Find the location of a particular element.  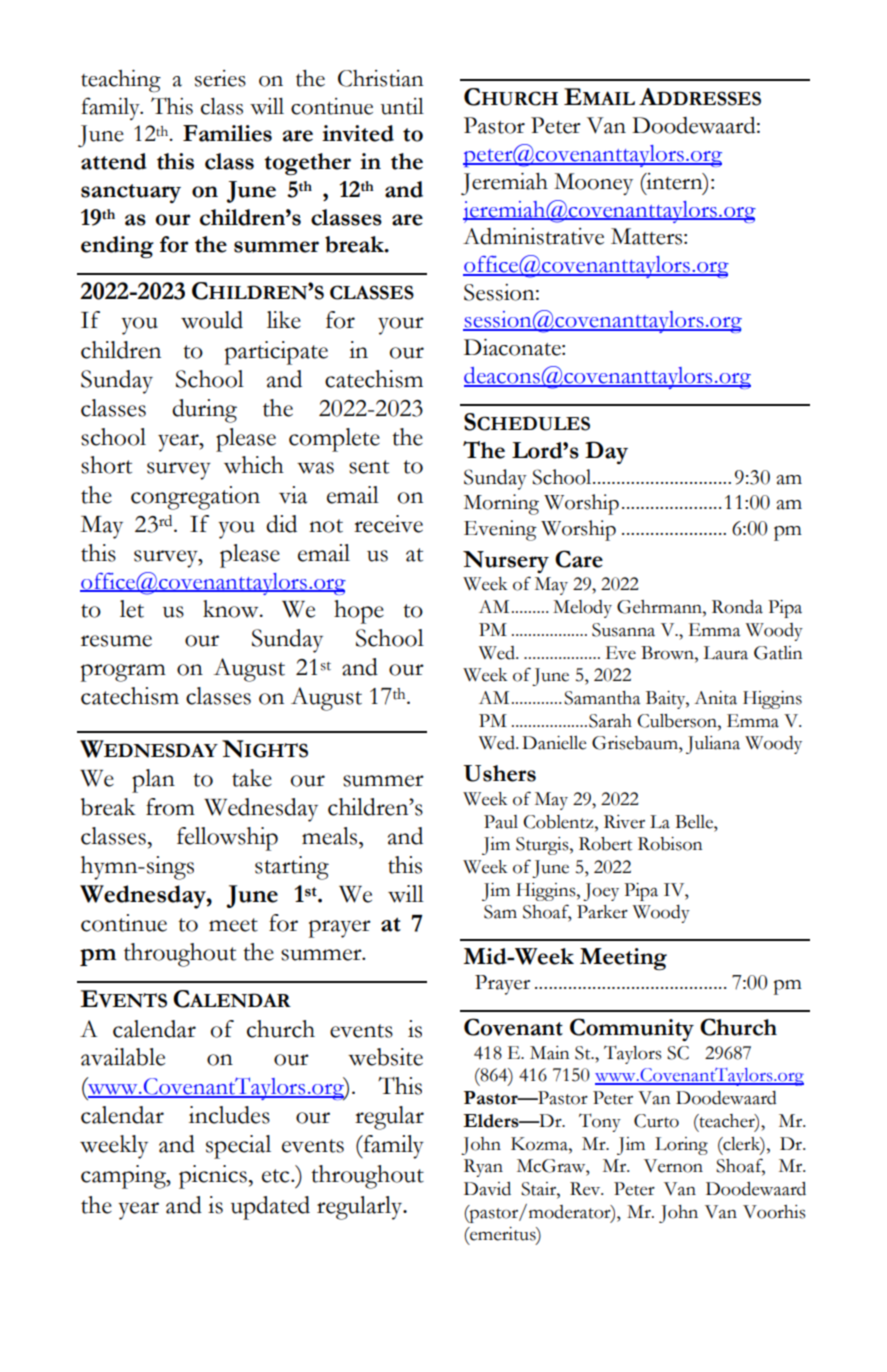

during is located at coordinates (204, 411).
